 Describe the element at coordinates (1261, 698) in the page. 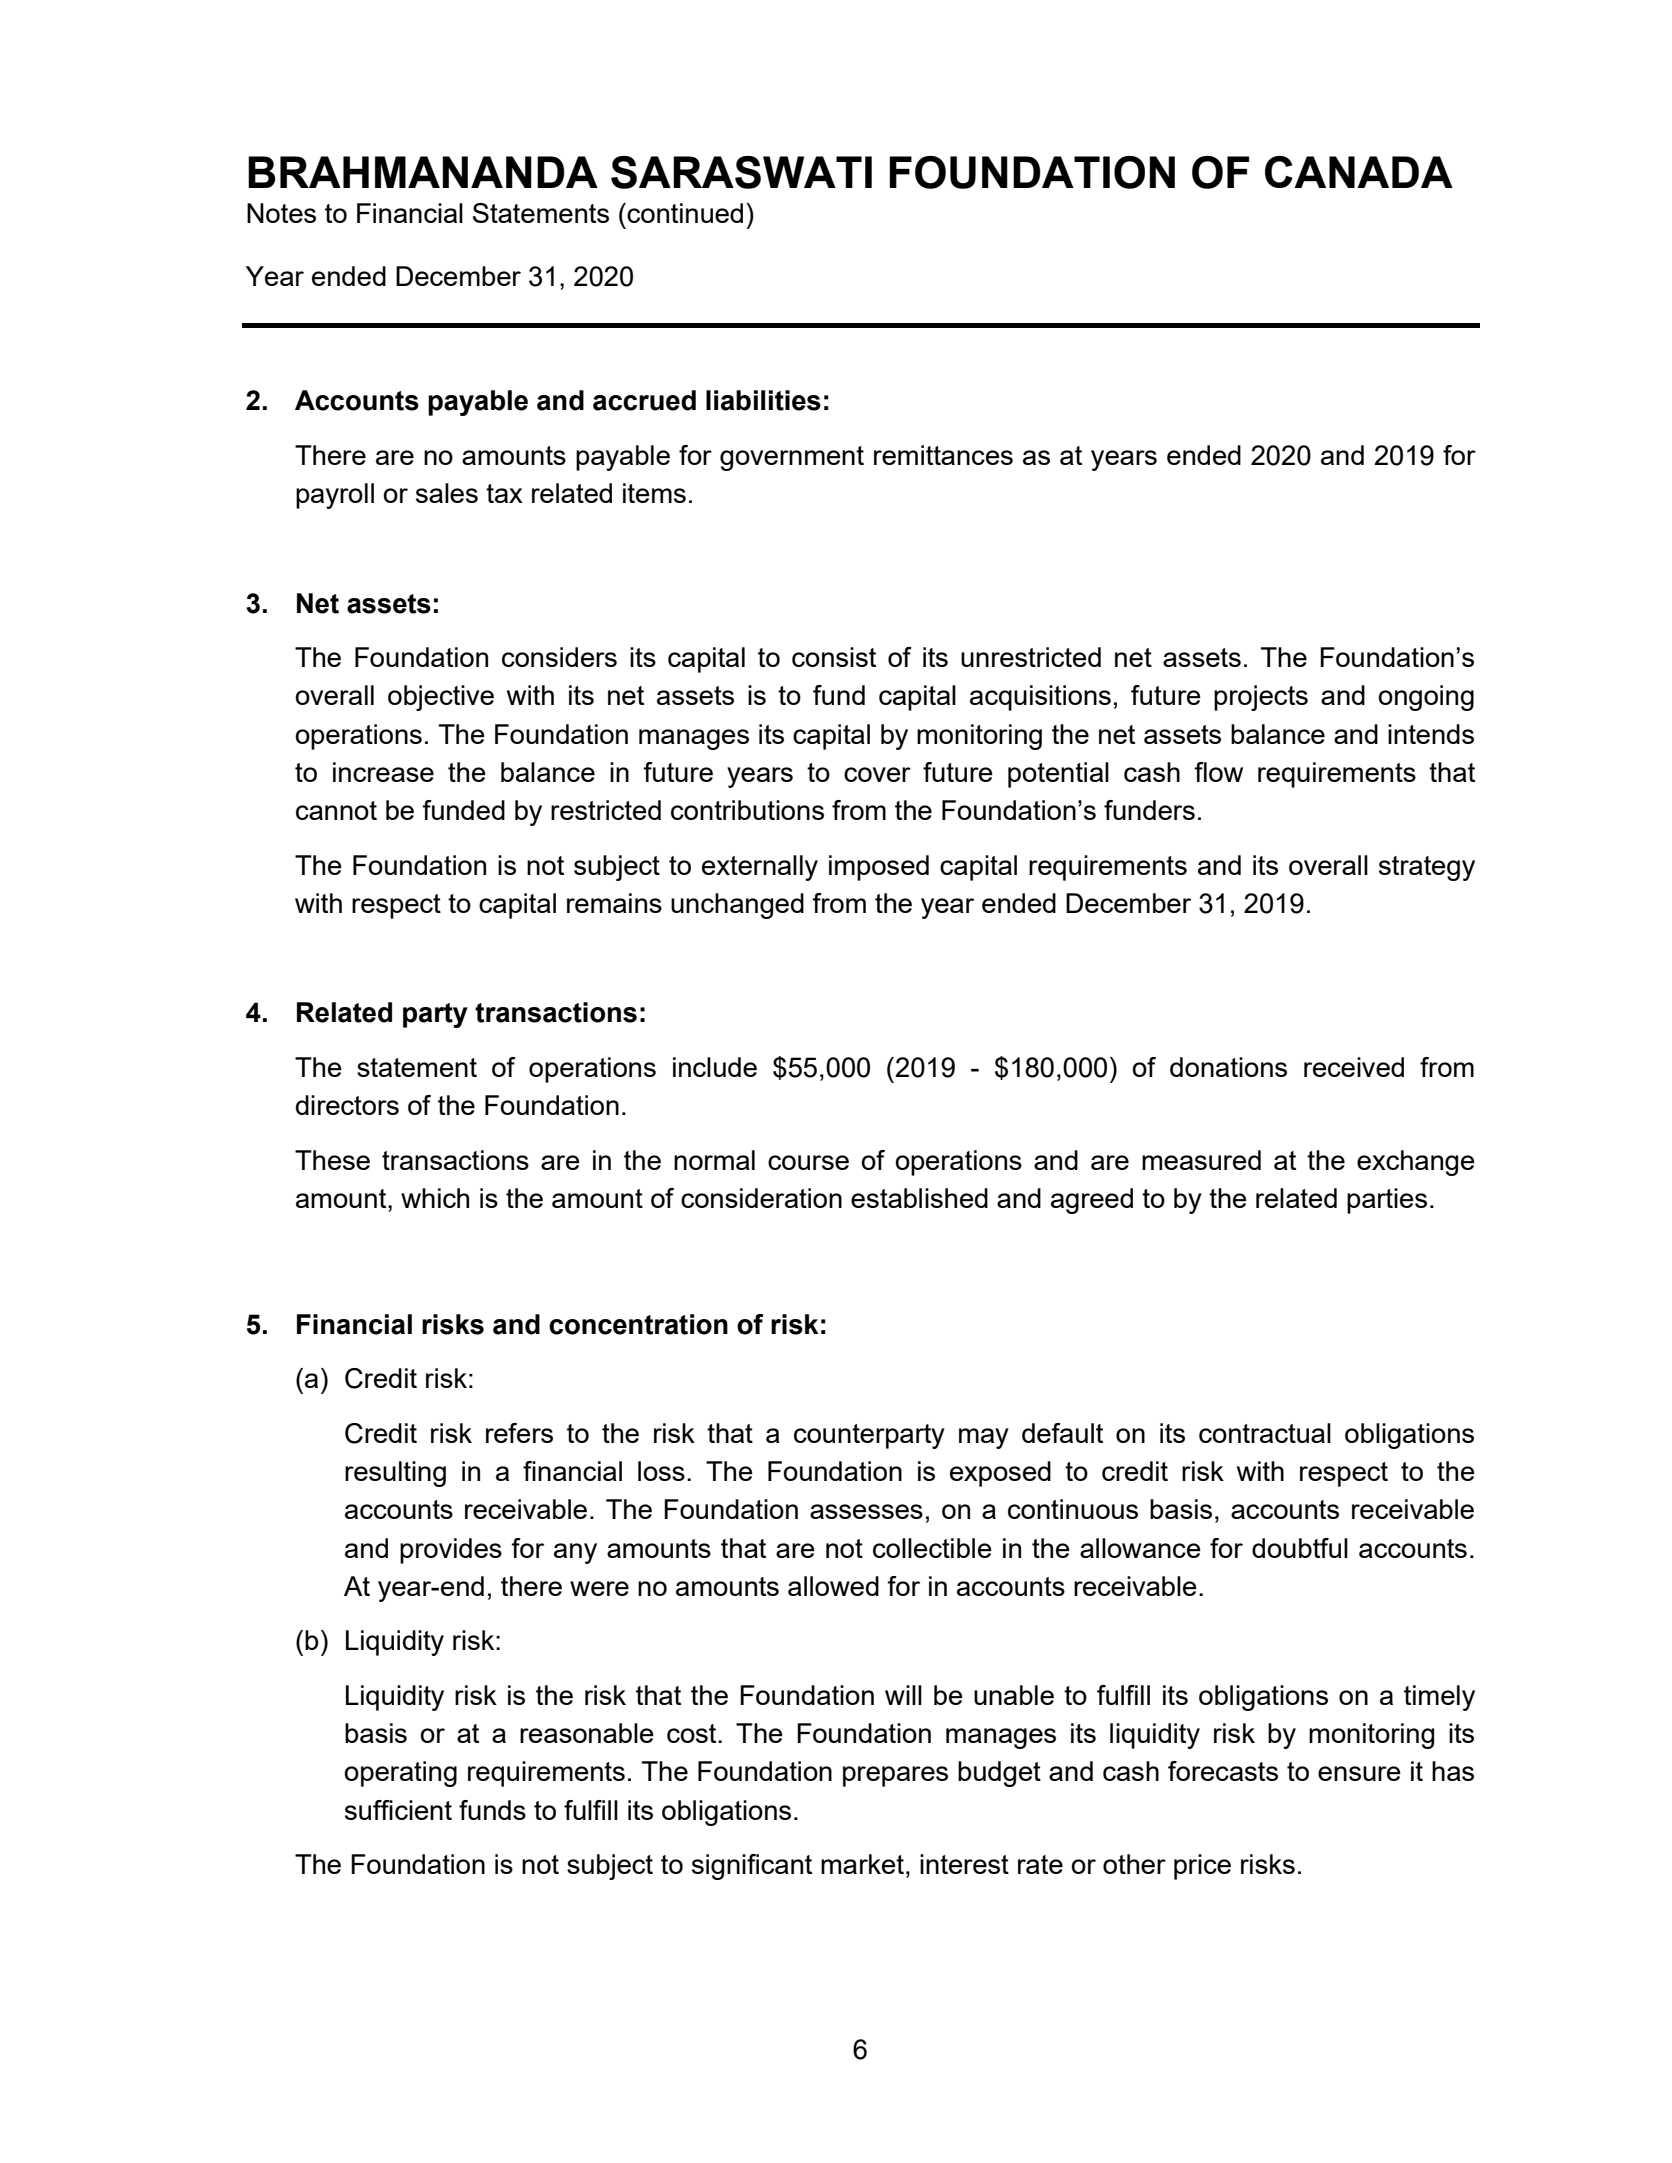

I see `projects` at that location.
